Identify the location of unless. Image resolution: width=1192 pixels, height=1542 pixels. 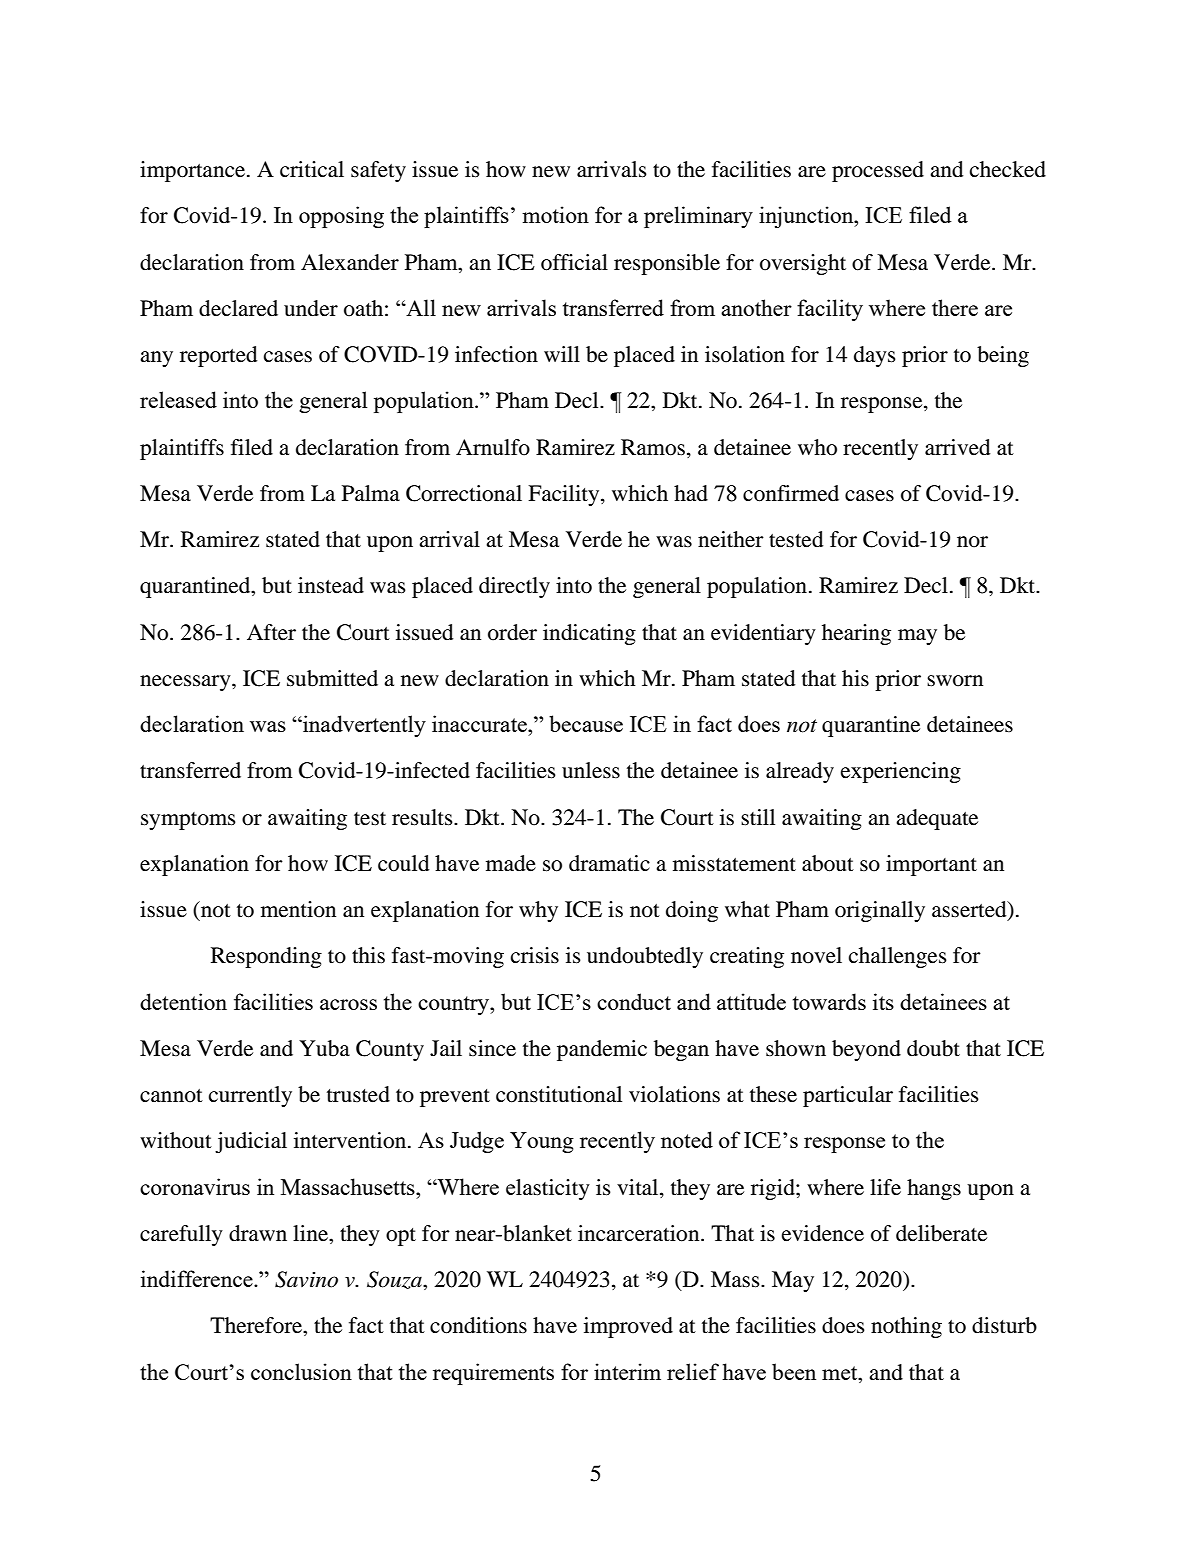
(591, 770).
